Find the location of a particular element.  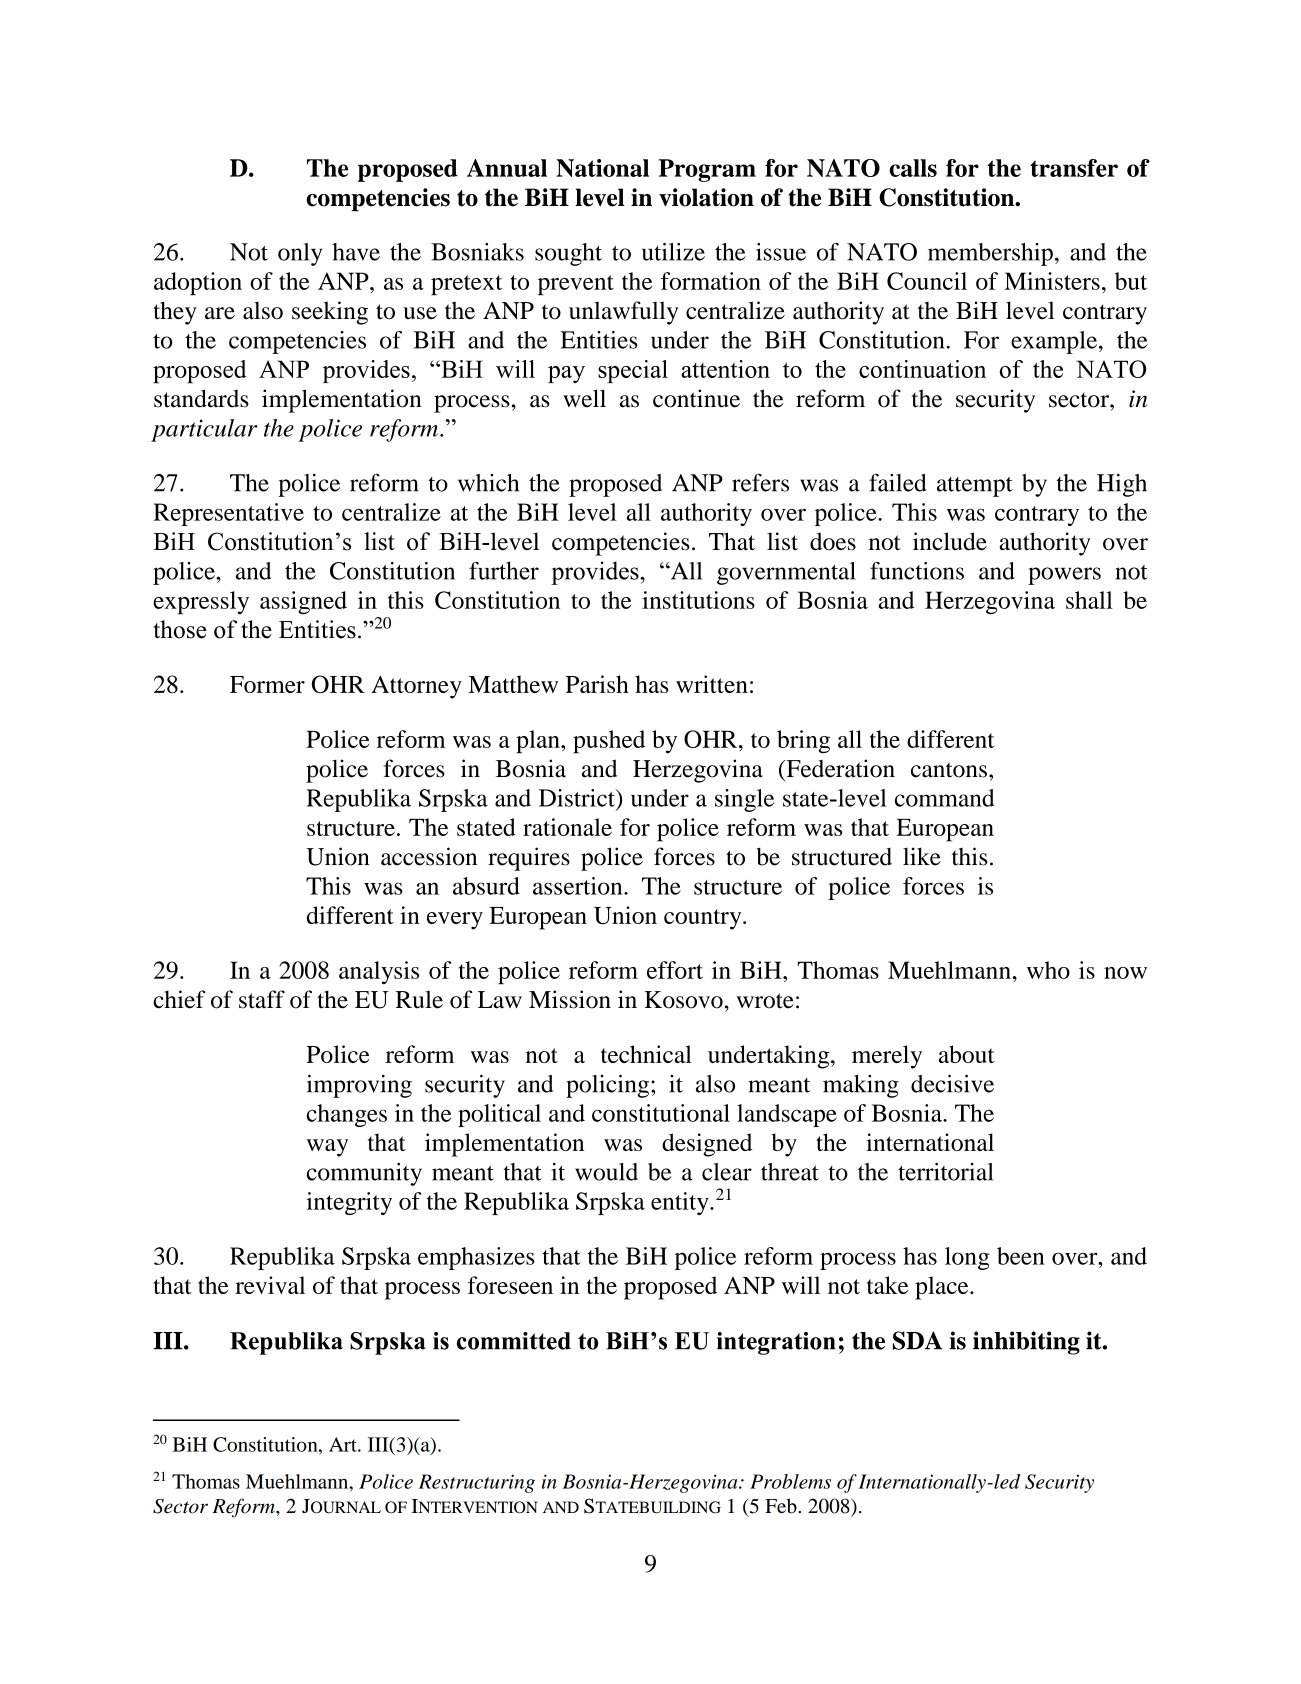

violation is located at coordinates (706, 197).
